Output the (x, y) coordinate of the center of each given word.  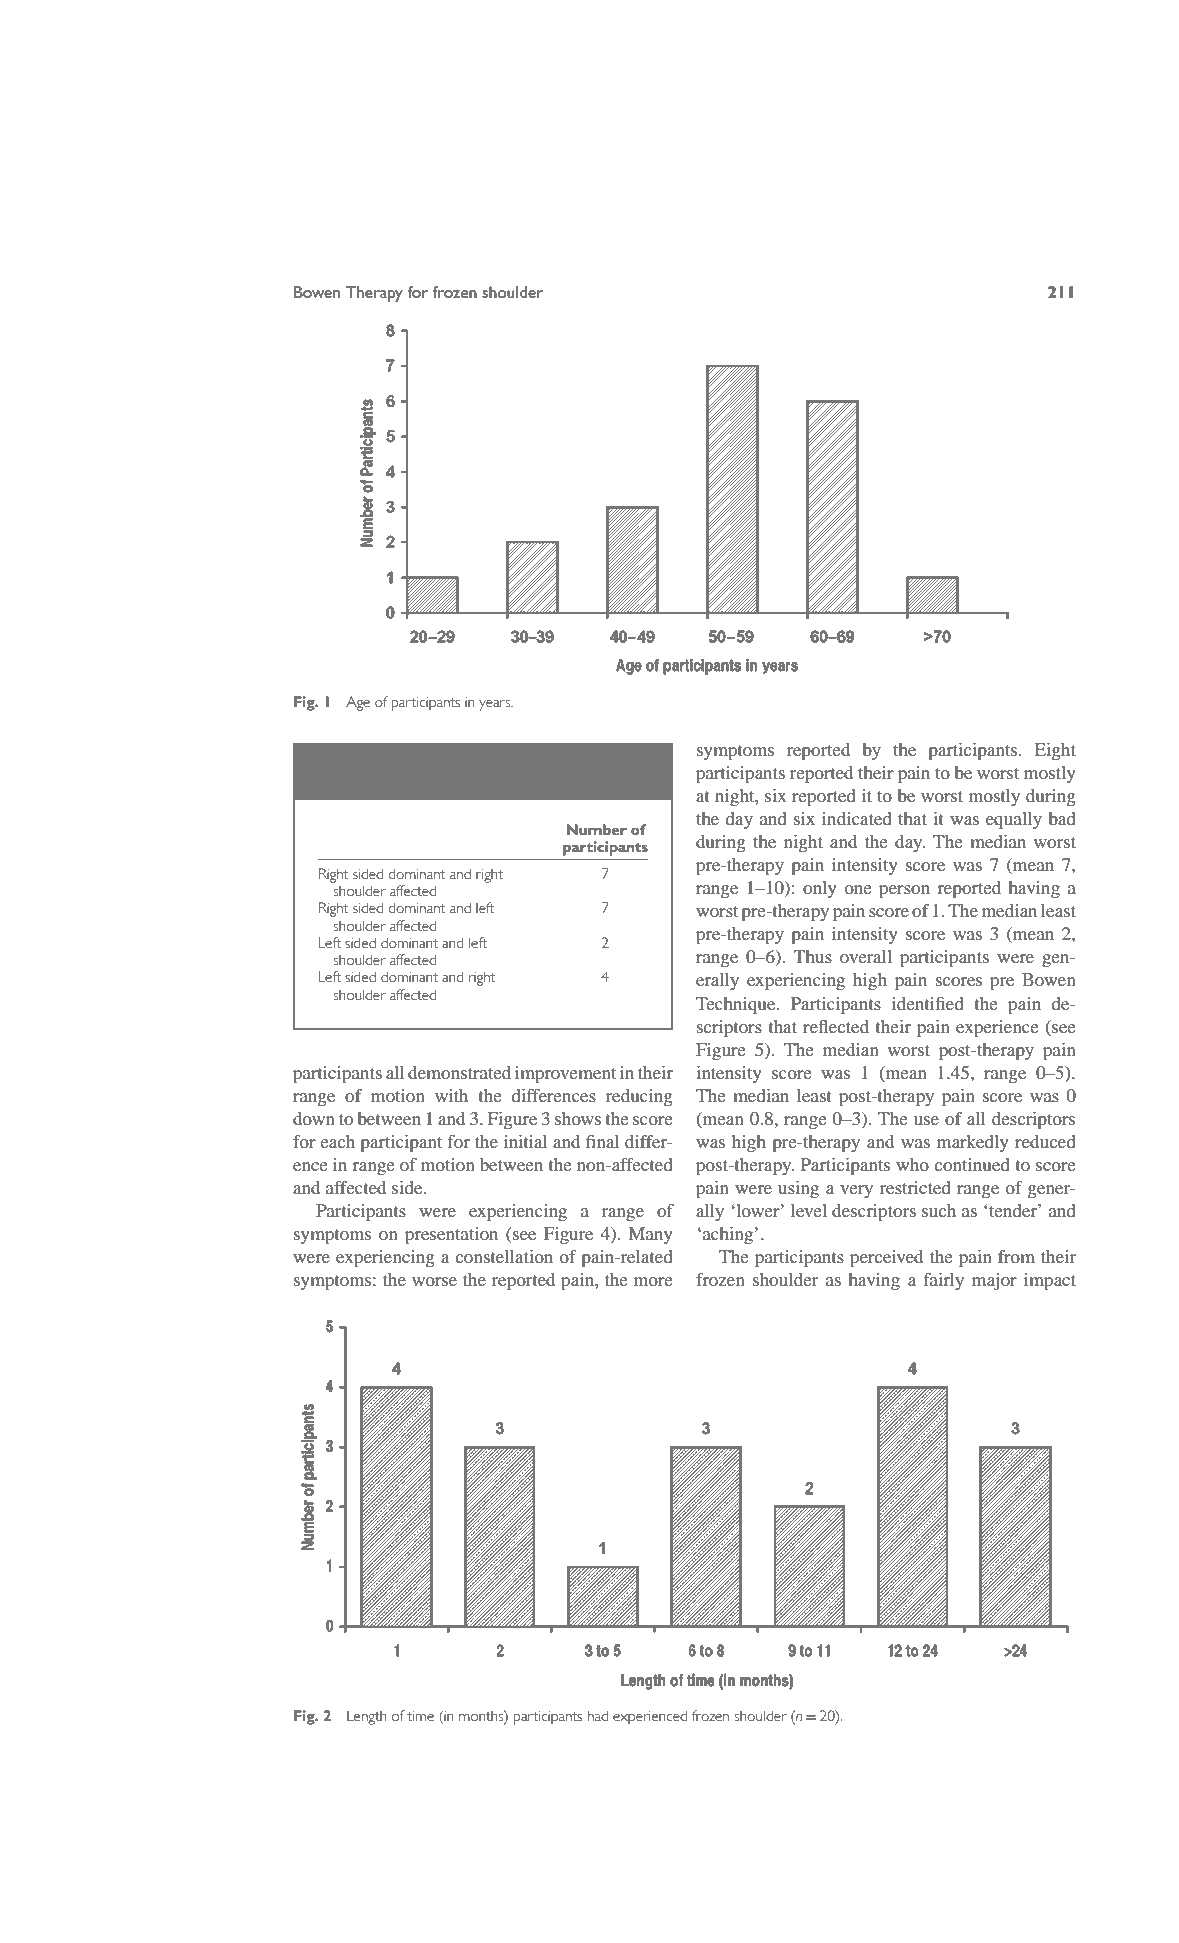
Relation (414, 756)
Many (651, 1235)
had (598, 1715)
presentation (451, 1235)
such (939, 1210)
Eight (1055, 751)
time (420, 1715)
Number (596, 829)
